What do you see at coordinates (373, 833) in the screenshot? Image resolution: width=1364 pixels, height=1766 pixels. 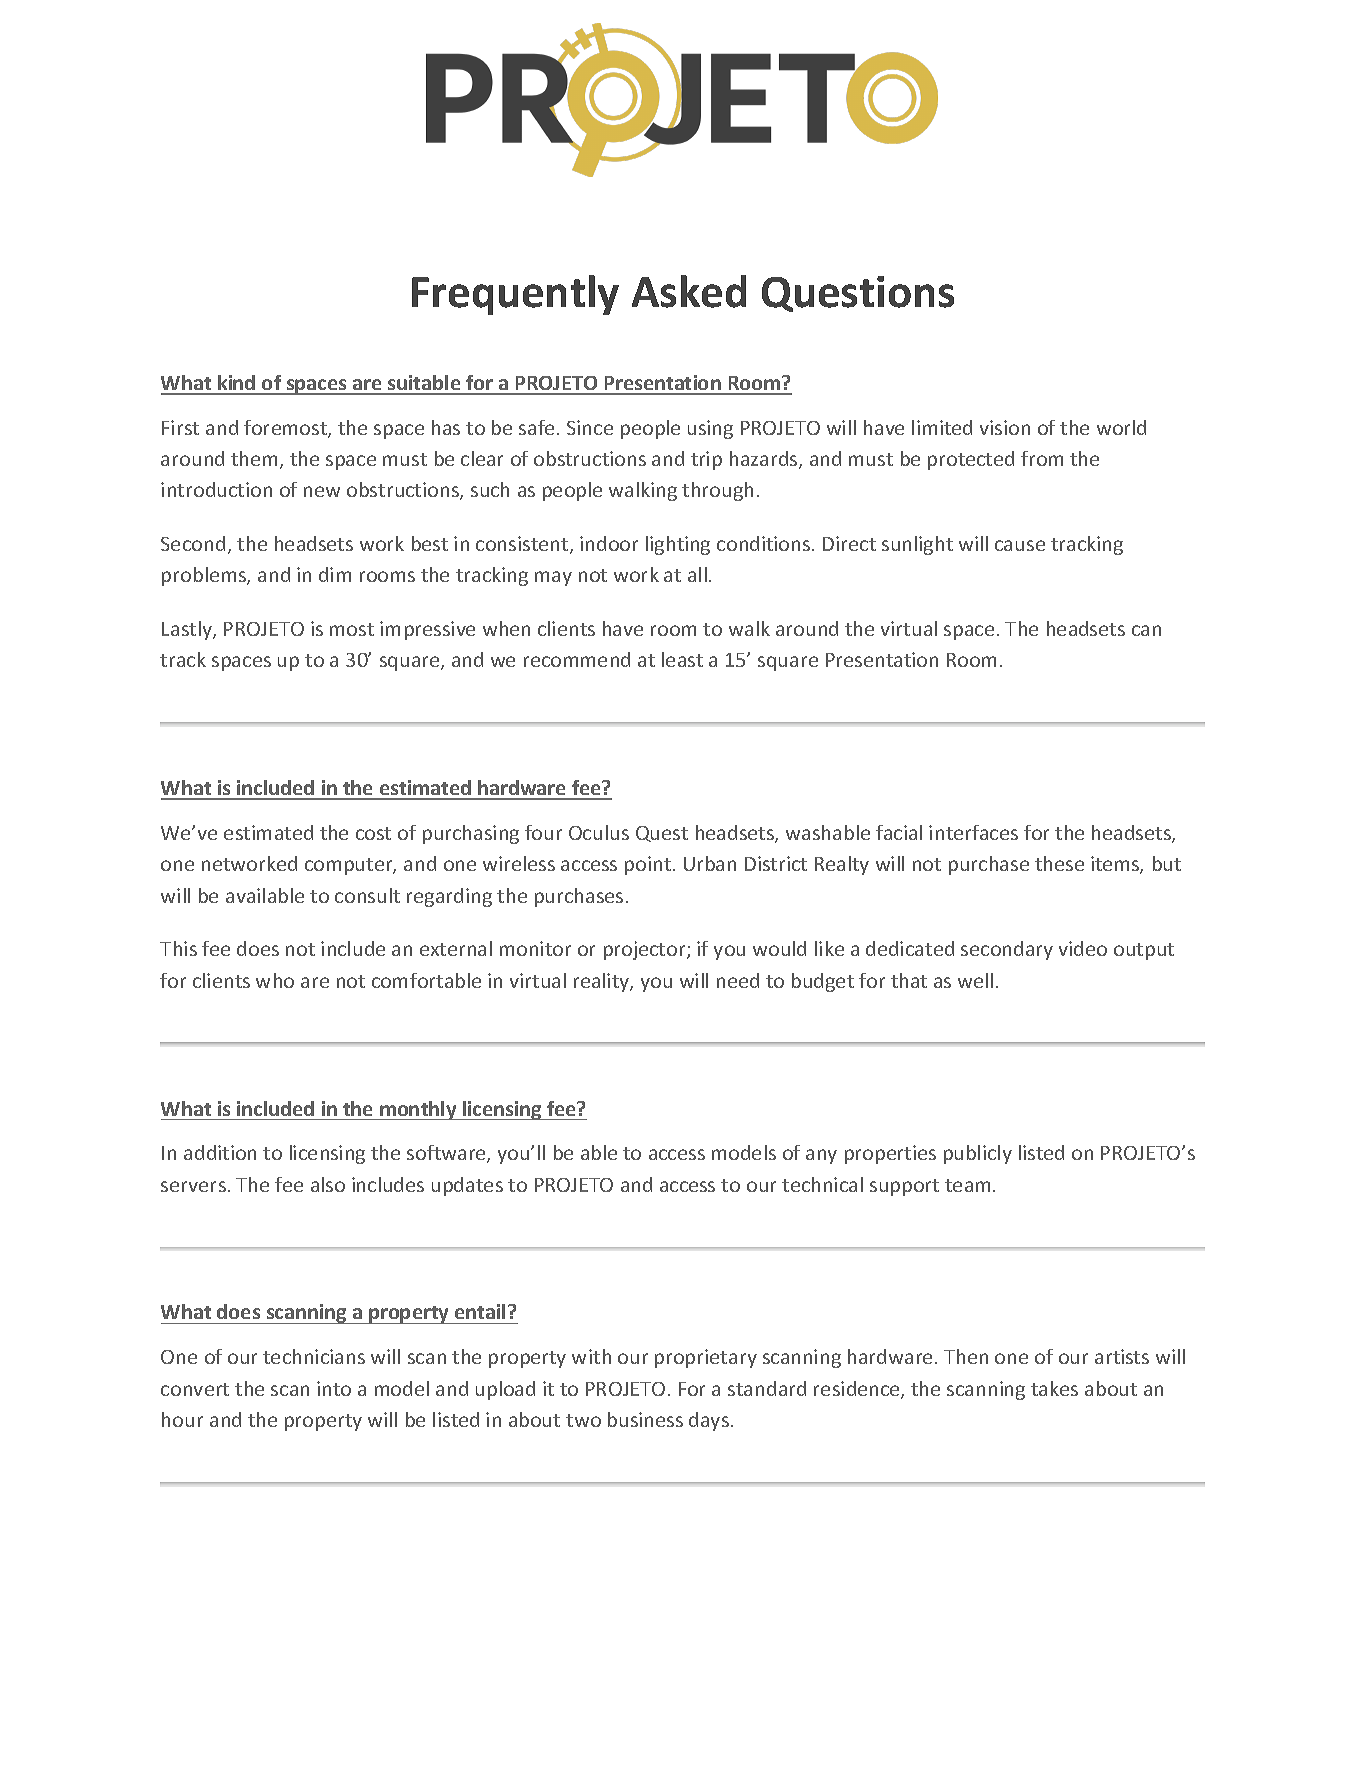 I see `cost` at bounding box center [373, 833].
